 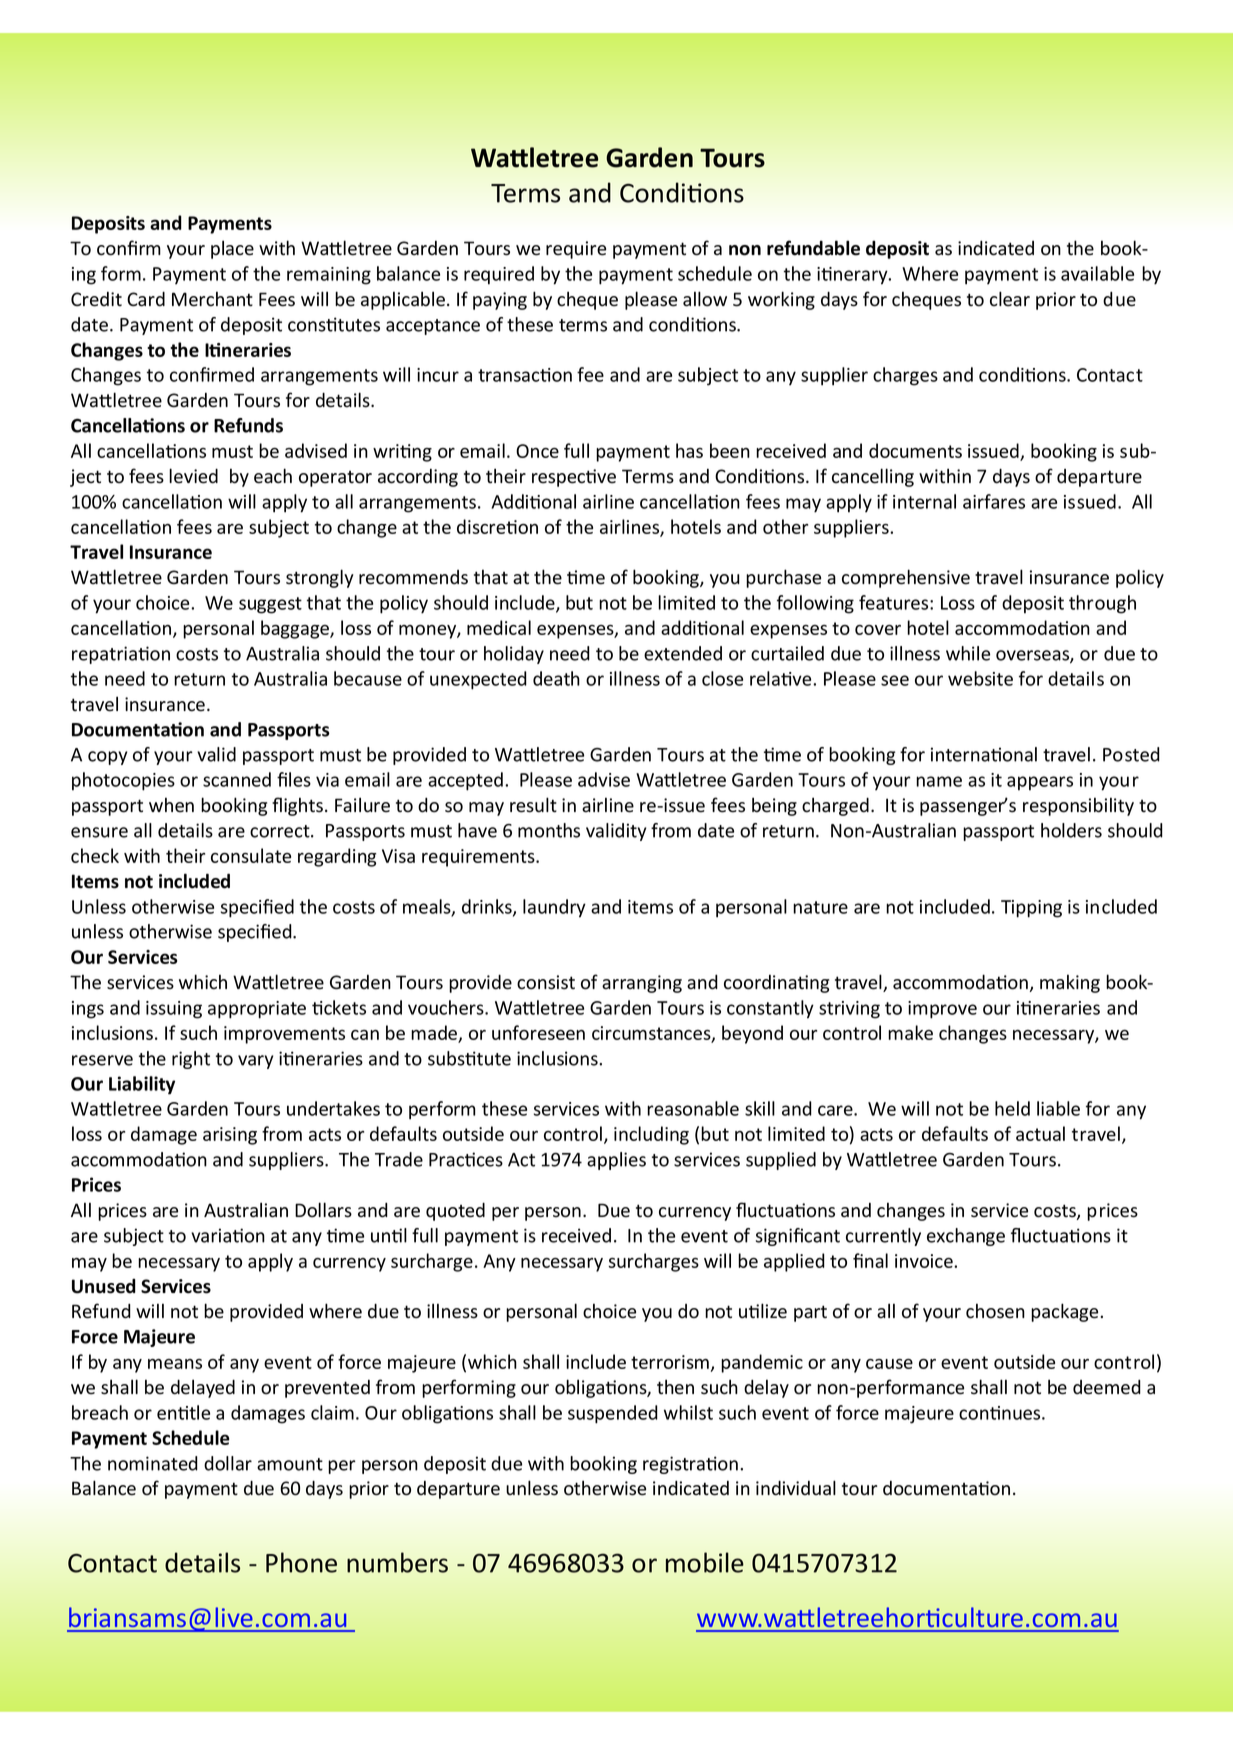 What do you see at coordinates (796, 1488) in the screenshot?
I see `individual` at bounding box center [796, 1488].
